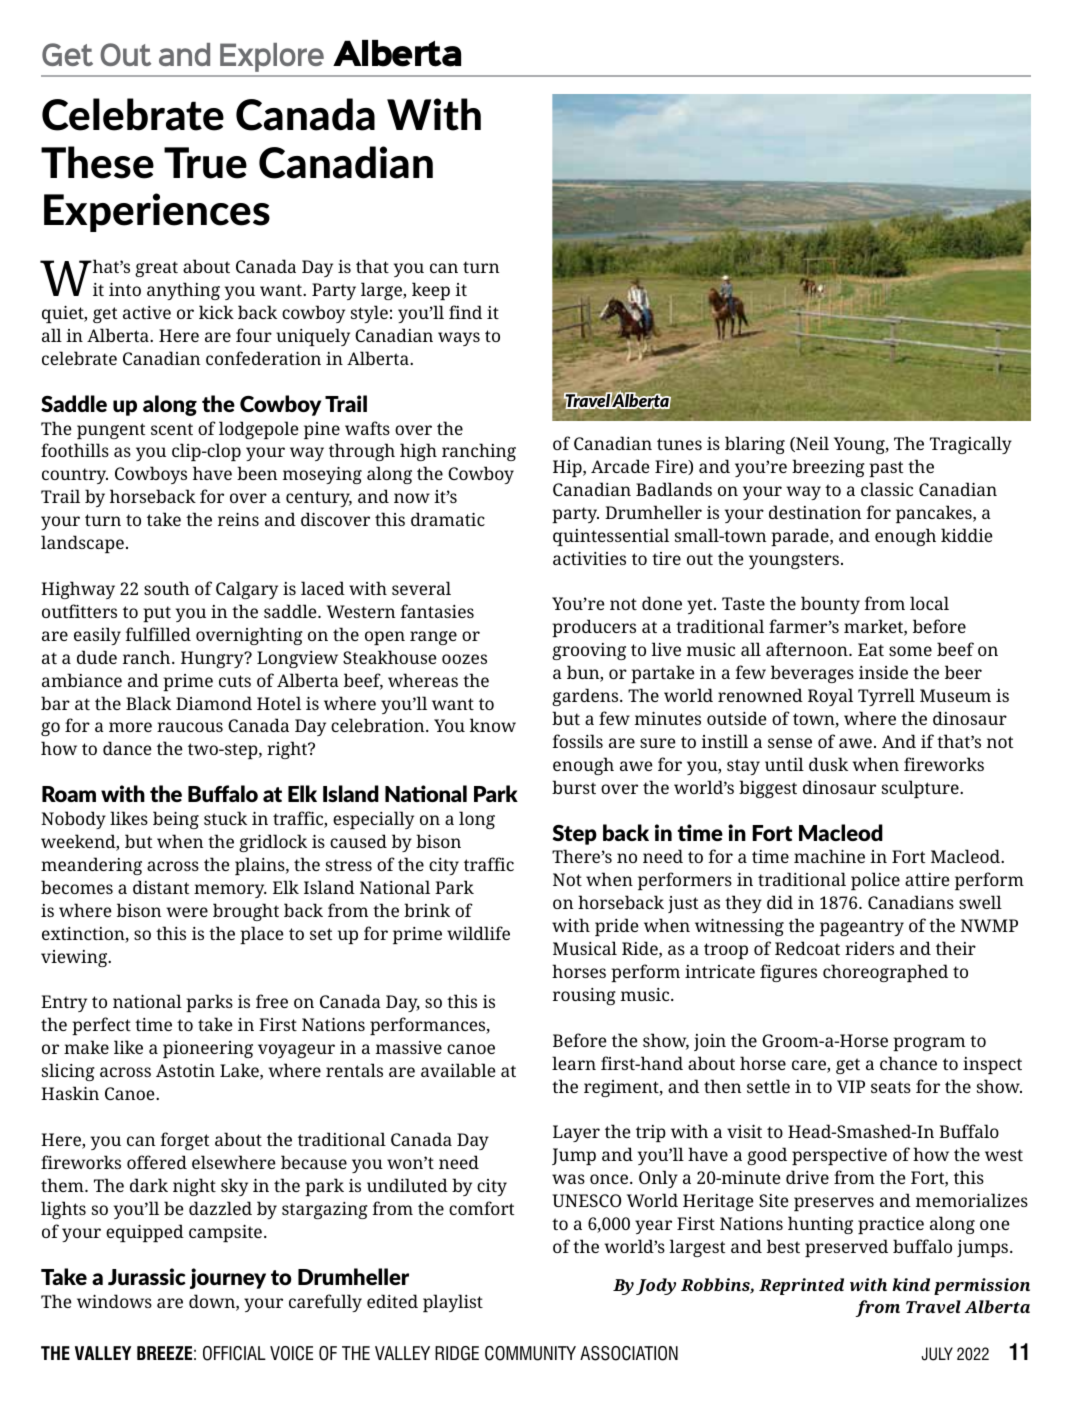 The height and width of the image is (1402, 1072). I want to click on Black, so click(148, 703).
